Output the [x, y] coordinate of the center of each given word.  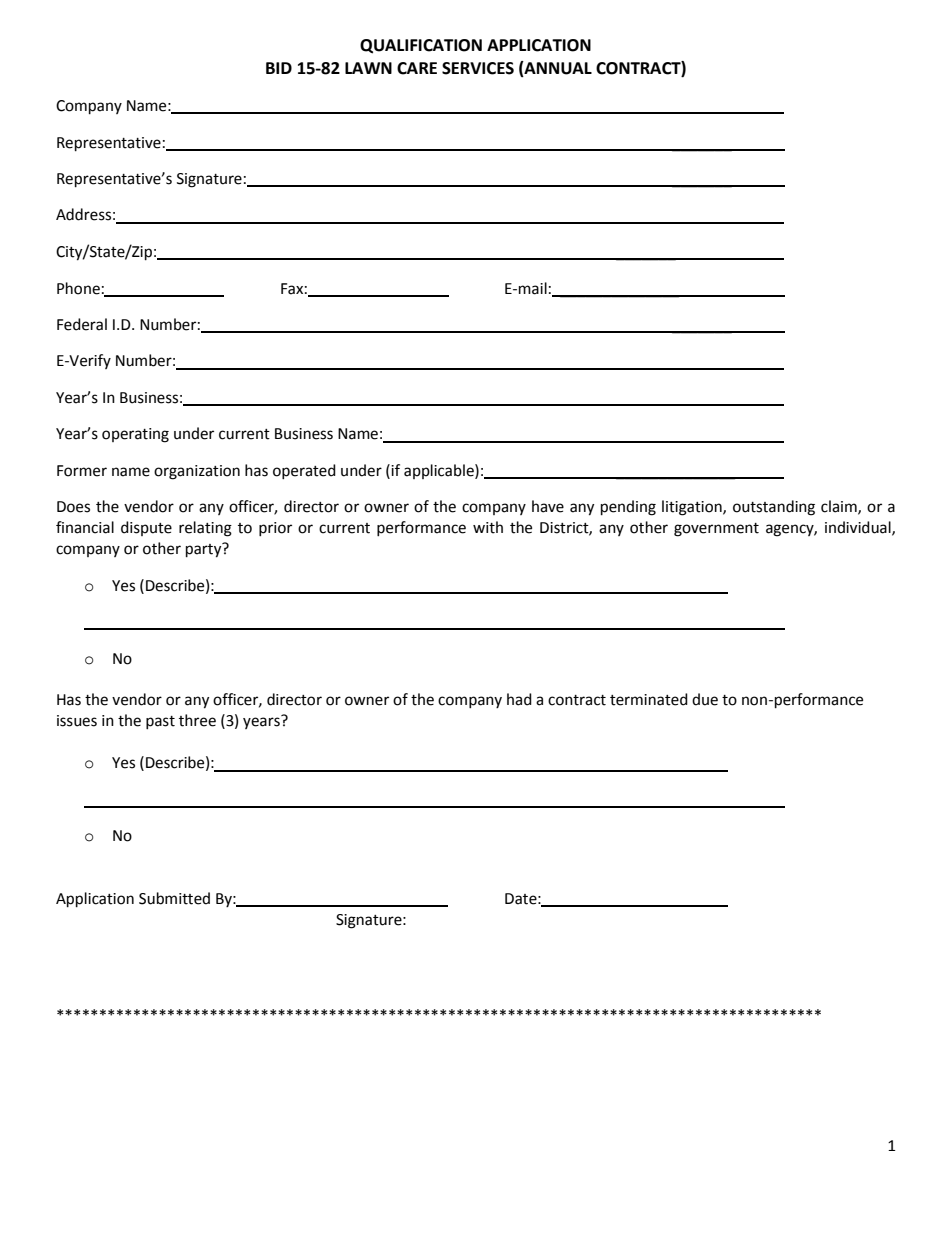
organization [197, 472]
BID [279, 68]
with [488, 527]
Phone [78, 288]
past [160, 722]
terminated [649, 699]
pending [628, 508]
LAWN [368, 68]
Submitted [174, 898]
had [519, 699]
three [197, 720]
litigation [693, 508]
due [705, 699]
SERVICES [478, 68]
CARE [417, 68]
